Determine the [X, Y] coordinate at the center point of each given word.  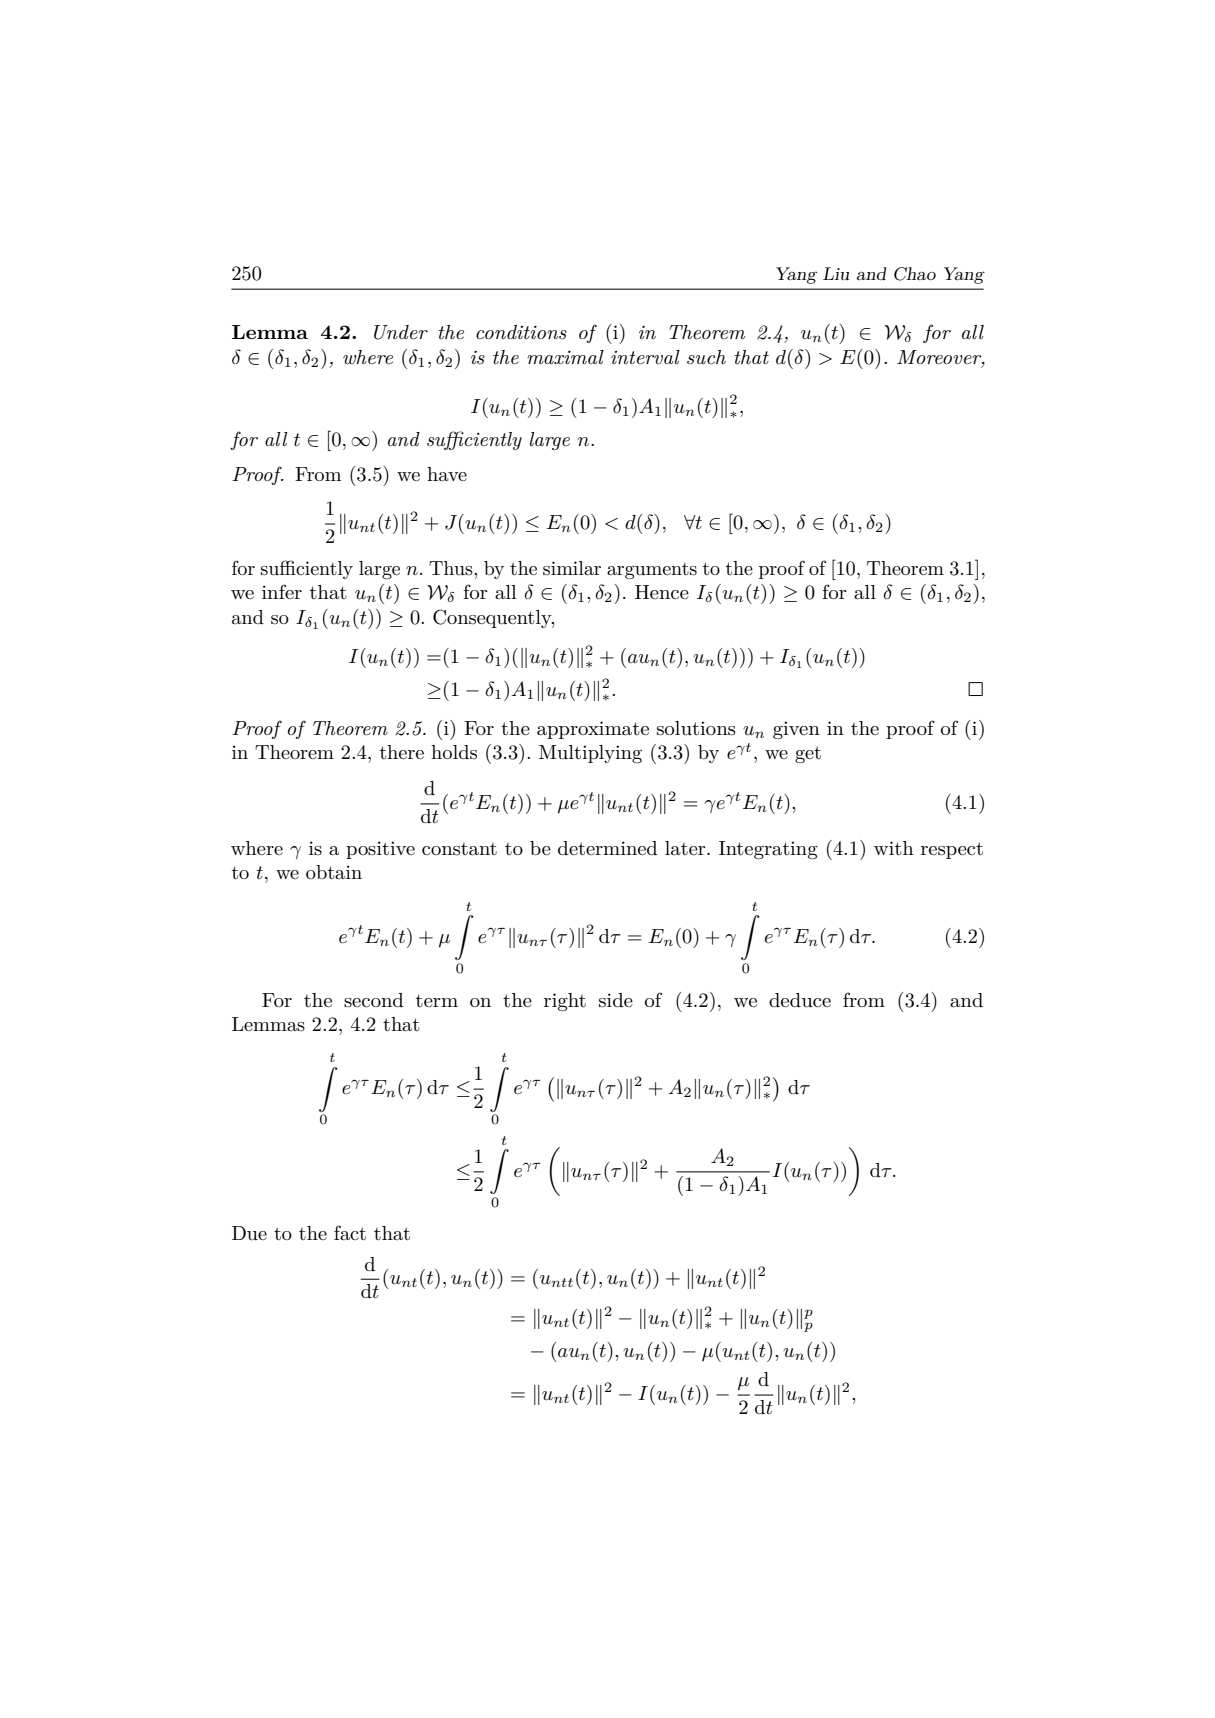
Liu [836, 273]
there [402, 752]
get [808, 754]
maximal [565, 357]
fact [350, 1233]
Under [401, 332]
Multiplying [590, 754]
